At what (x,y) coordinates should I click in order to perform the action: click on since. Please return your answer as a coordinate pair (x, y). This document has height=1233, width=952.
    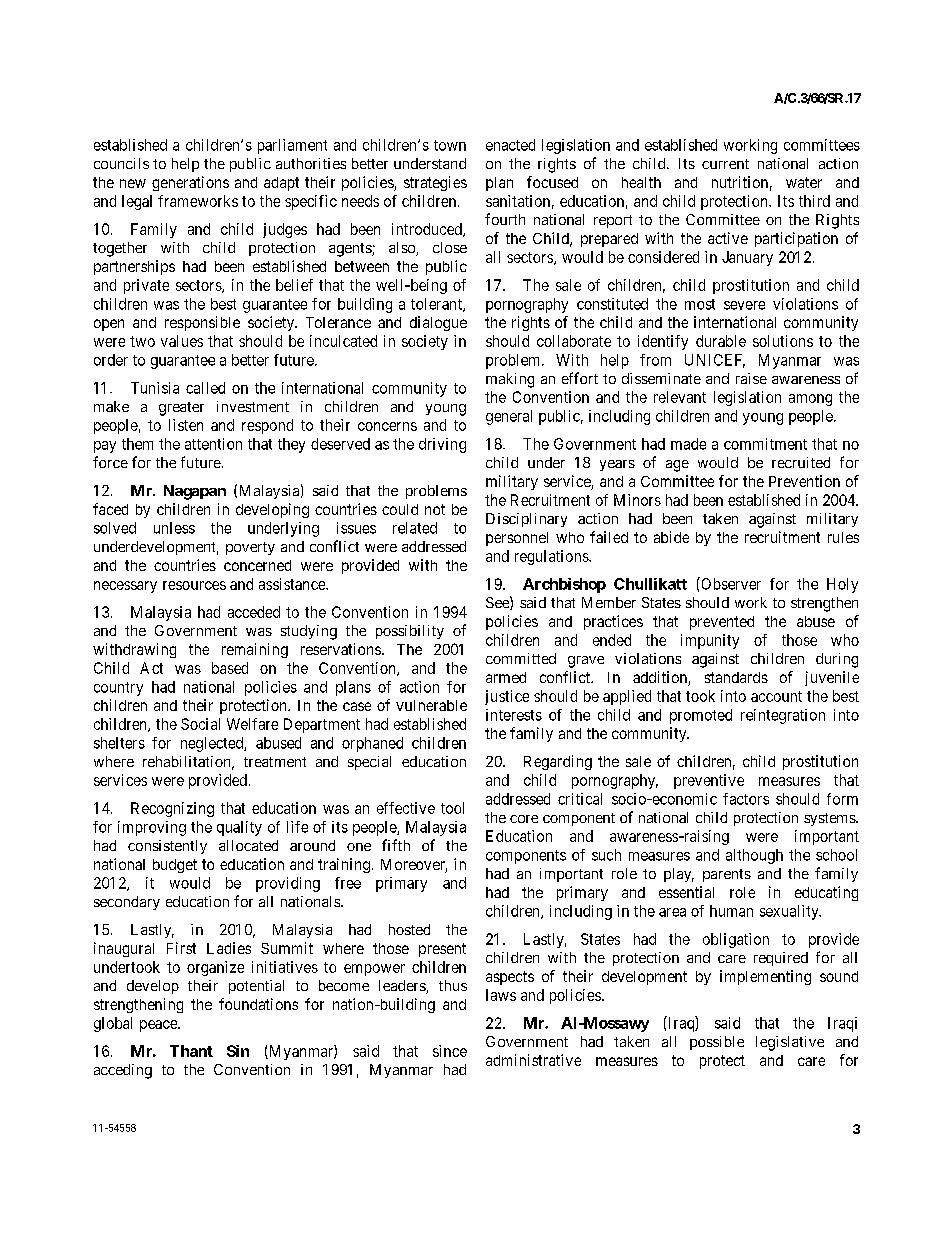
    Looking at the image, I should click on (450, 1051).
